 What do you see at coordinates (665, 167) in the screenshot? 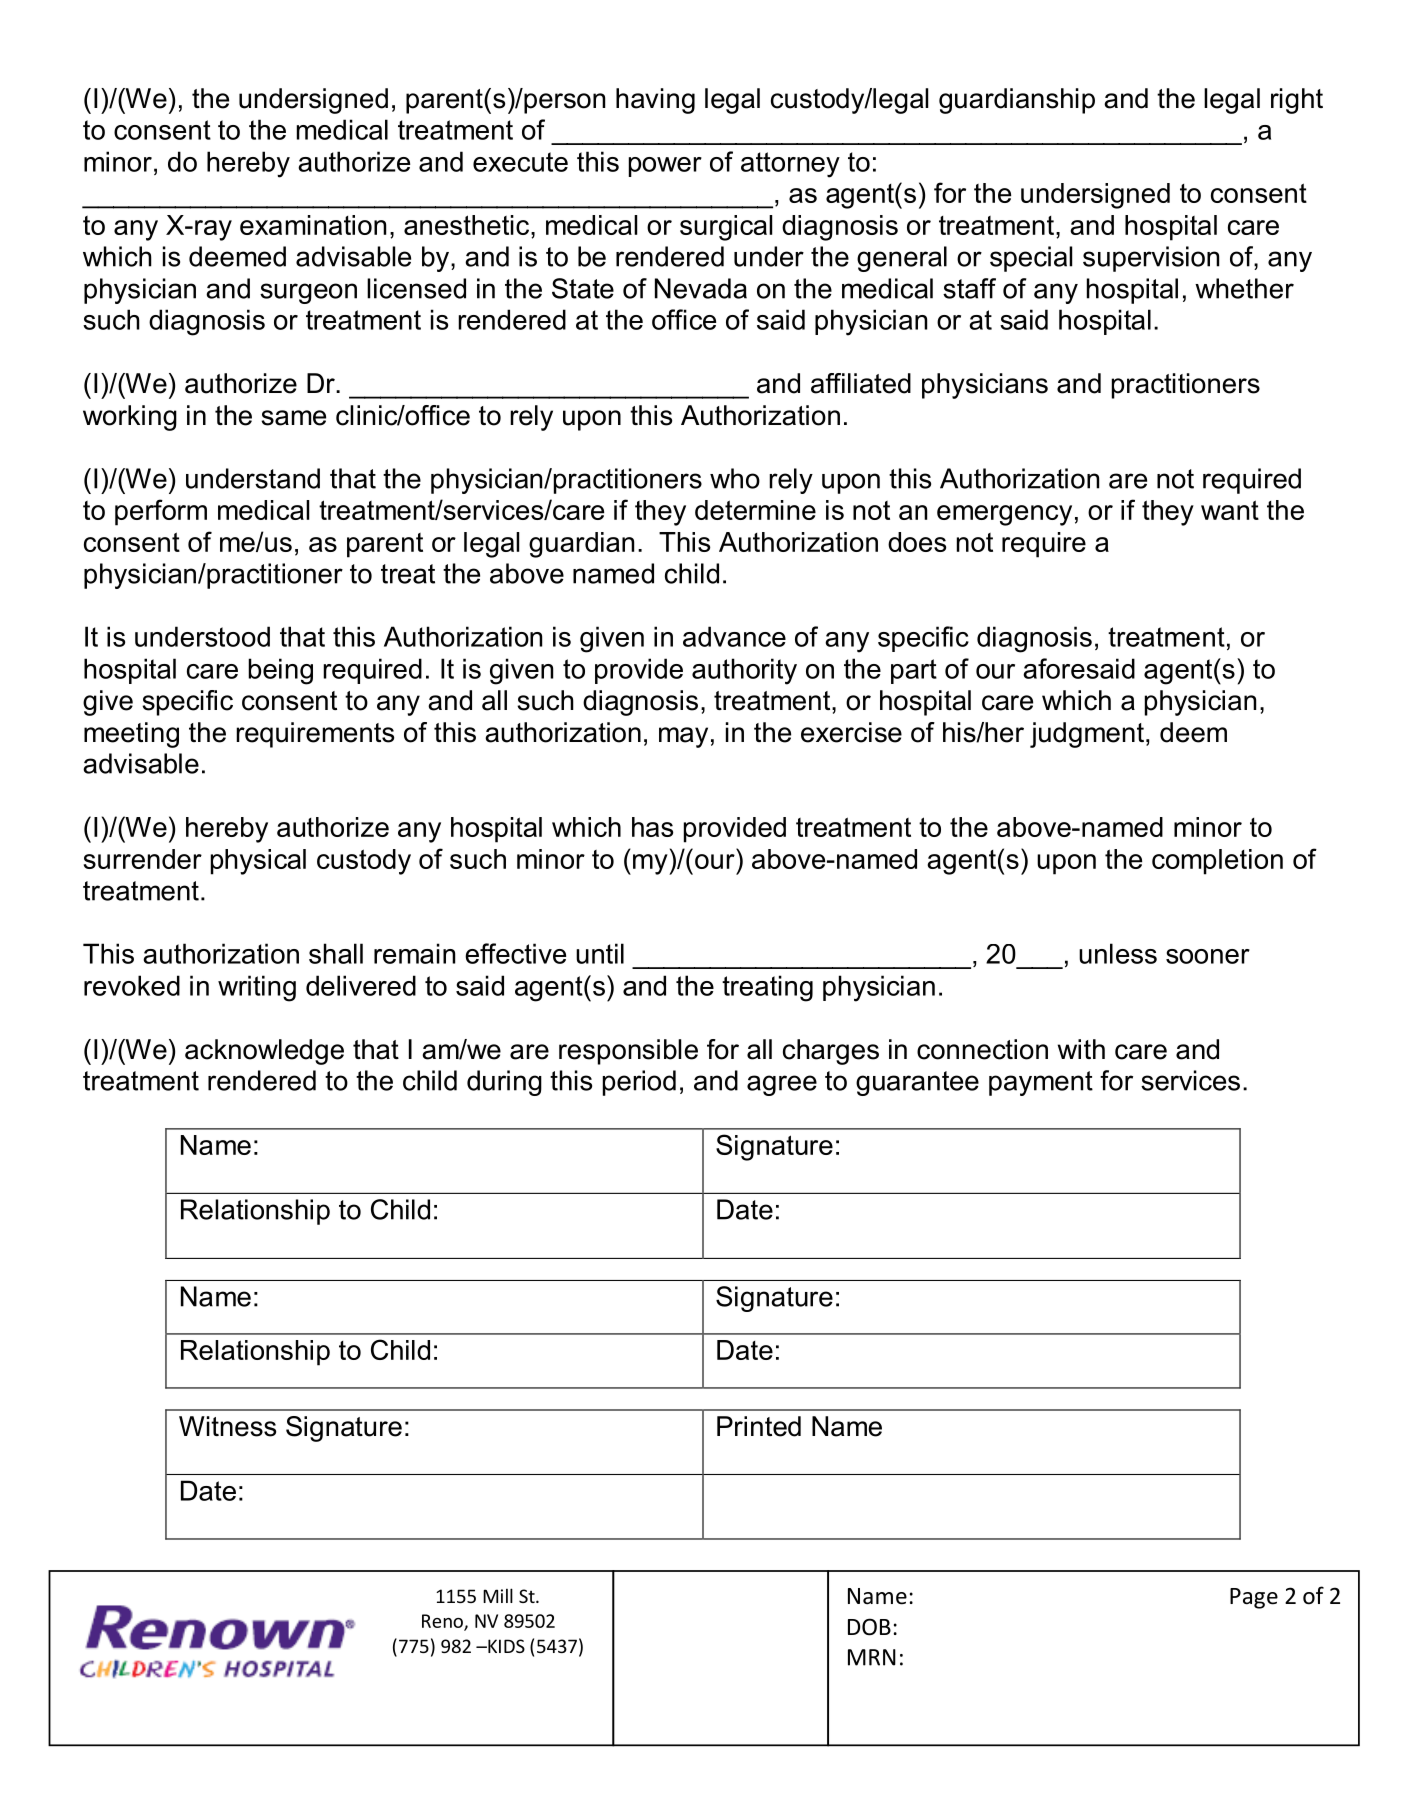
I see `power` at bounding box center [665, 167].
